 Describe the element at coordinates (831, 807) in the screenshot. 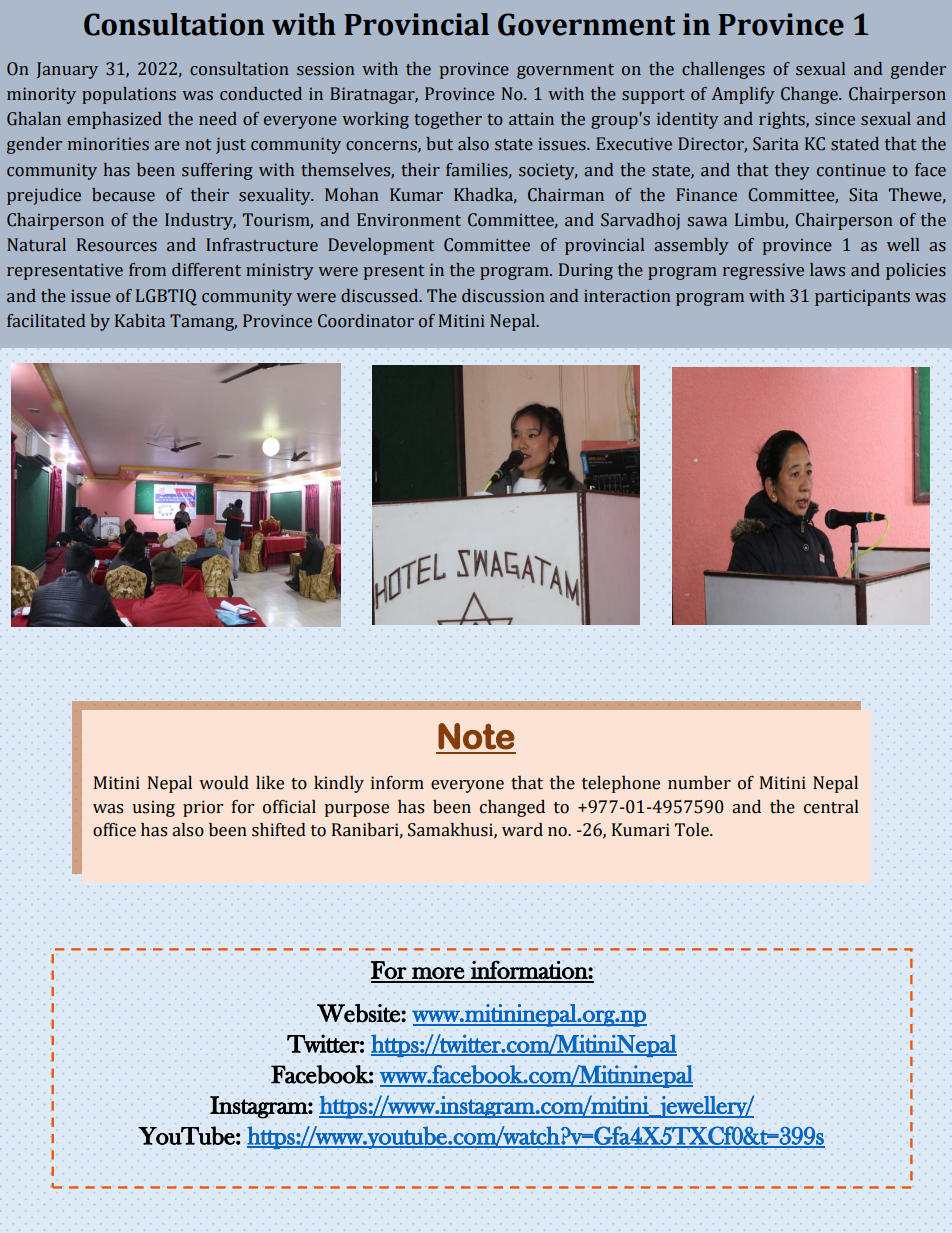

I see `central` at that location.
